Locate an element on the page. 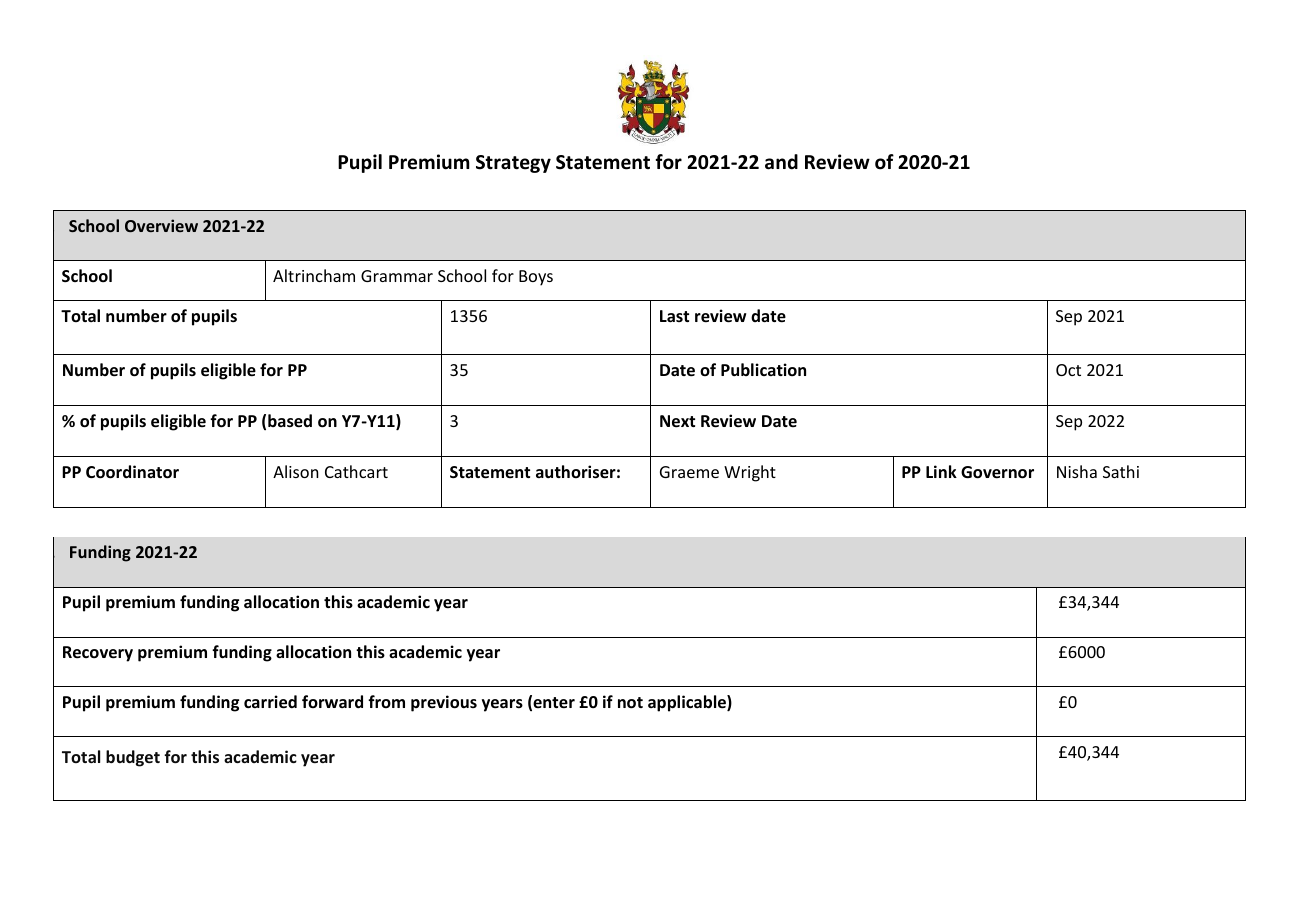 Image resolution: width=1308 pixels, height=924 pixels. based is located at coordinates (290, 421).
